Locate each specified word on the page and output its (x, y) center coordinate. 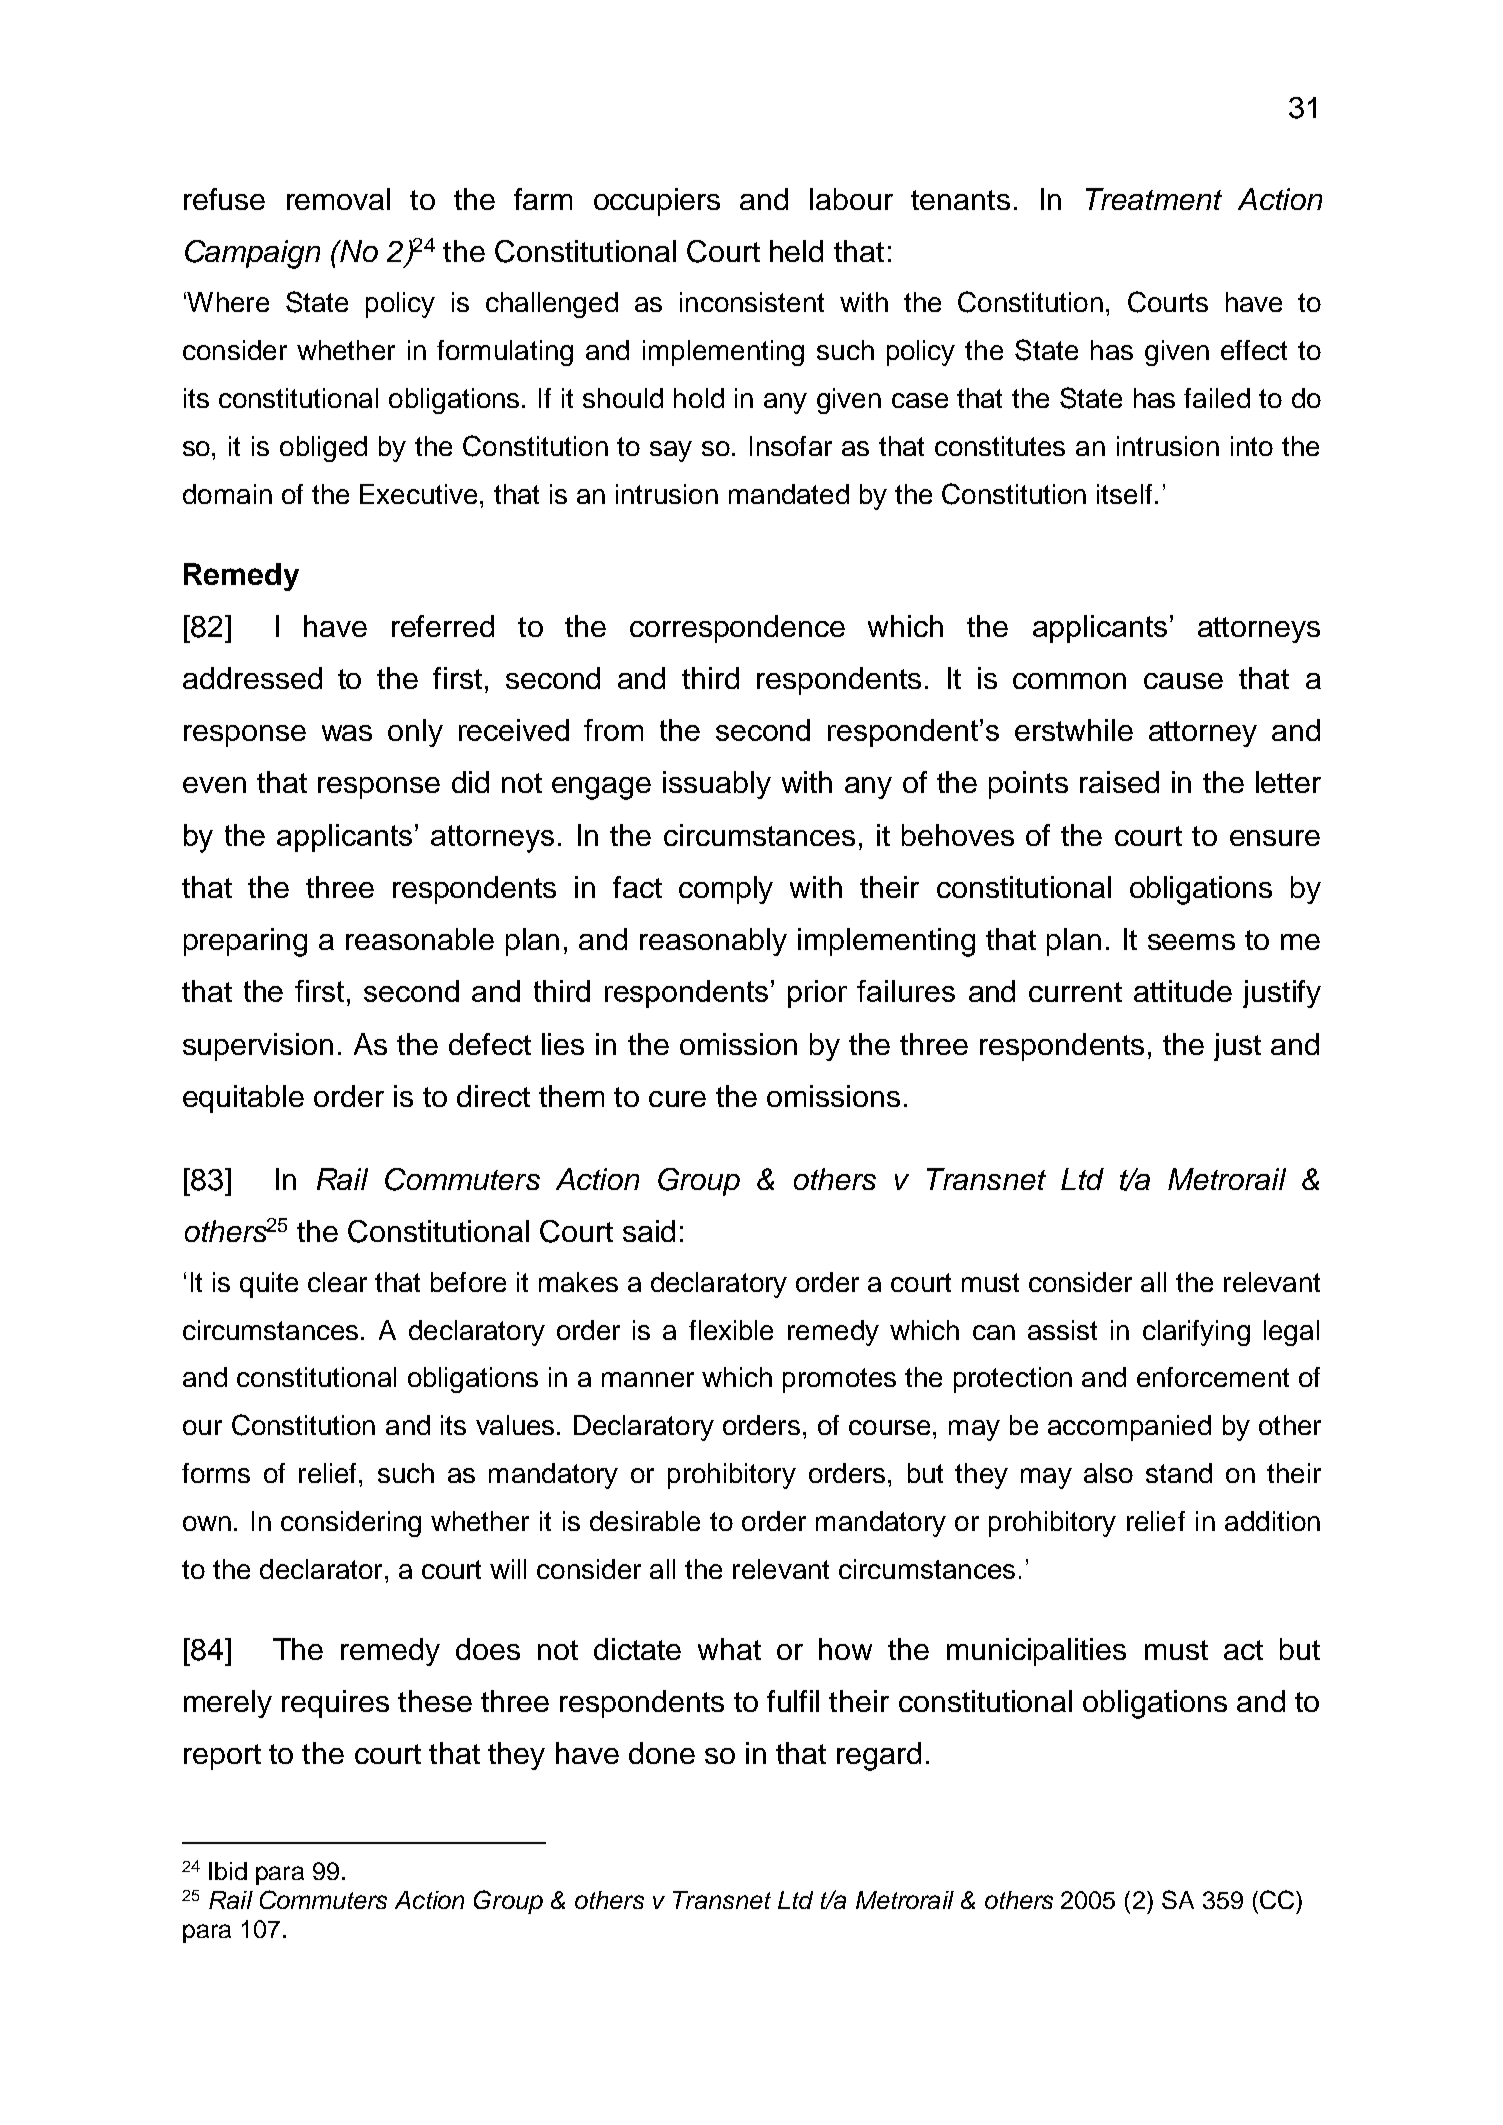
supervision (258, 1047)
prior (817, 994)
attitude (1183, 991)
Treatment (1154, 199)
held (796, 251)
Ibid (228, 1871)
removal (338, 199)
